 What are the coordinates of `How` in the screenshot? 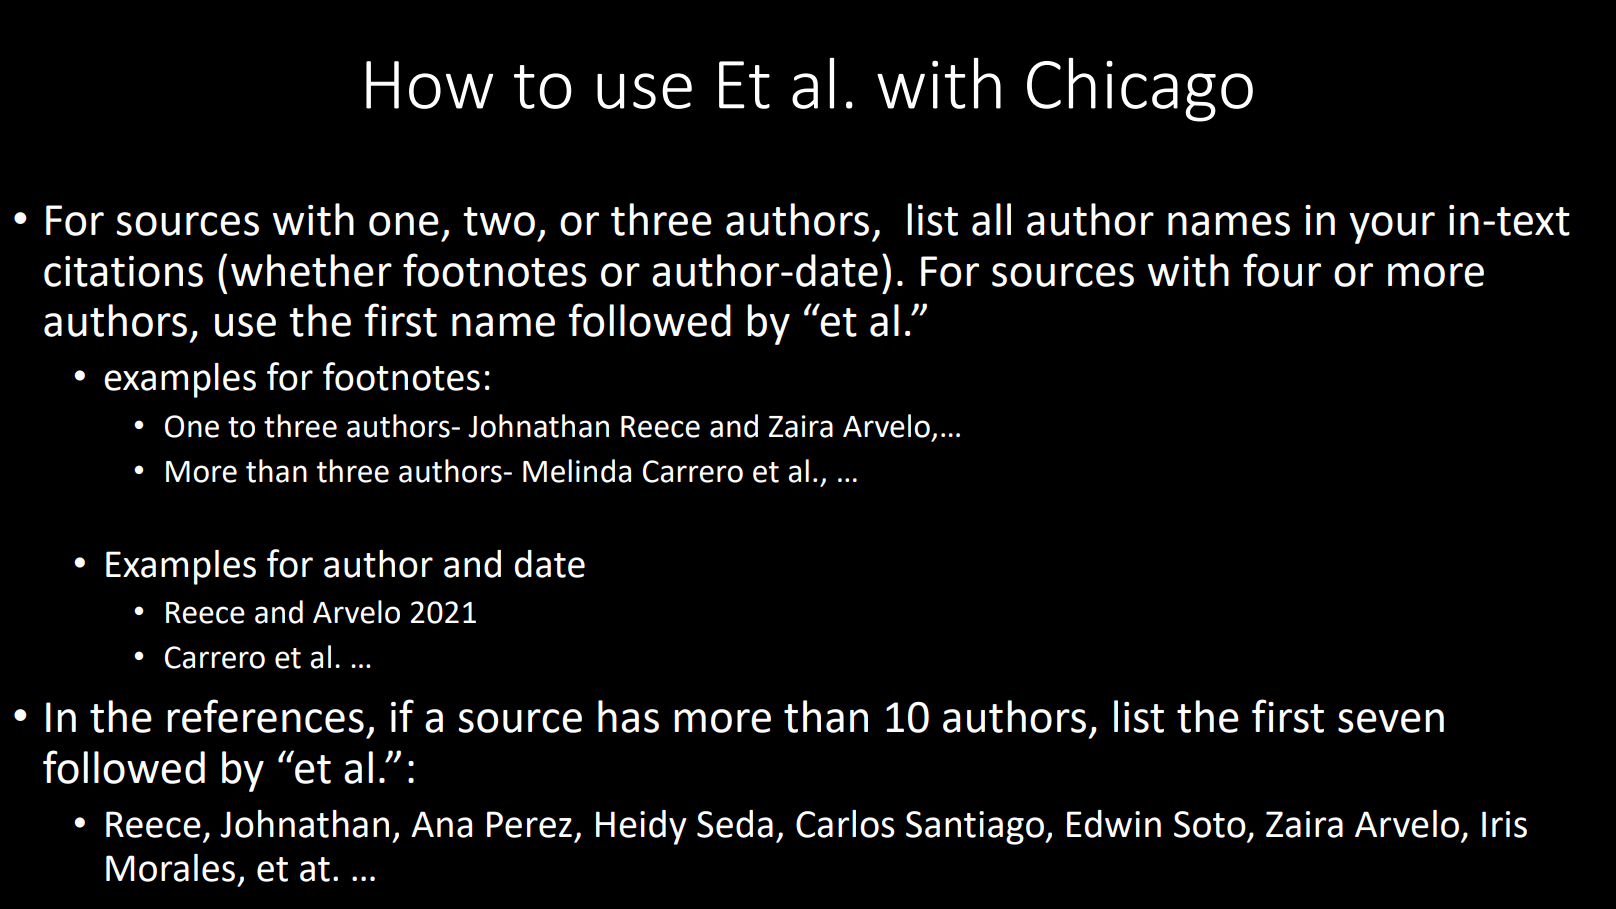 It's located at (429, 85).
